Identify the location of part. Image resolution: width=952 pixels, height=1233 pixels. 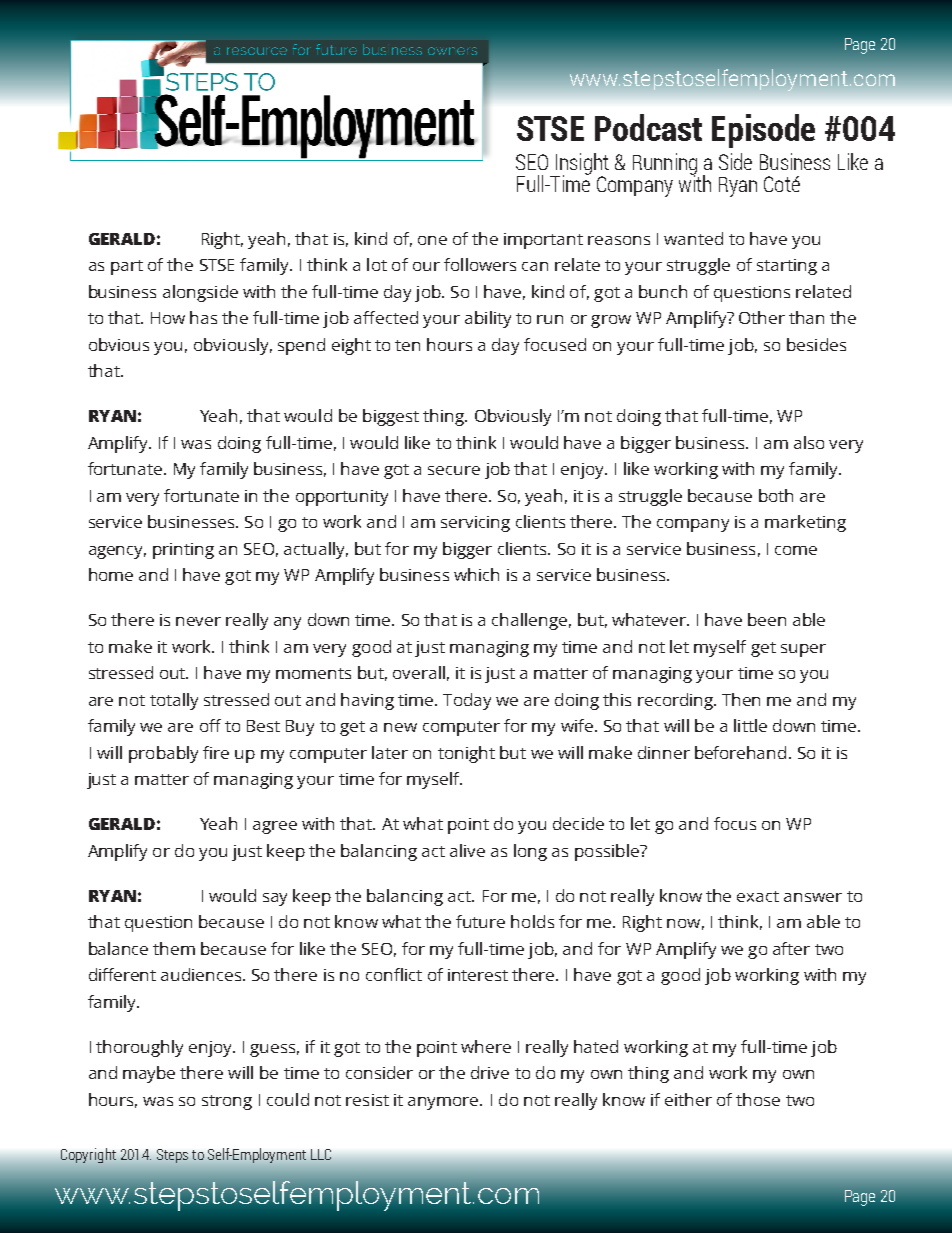
(127, 267).
